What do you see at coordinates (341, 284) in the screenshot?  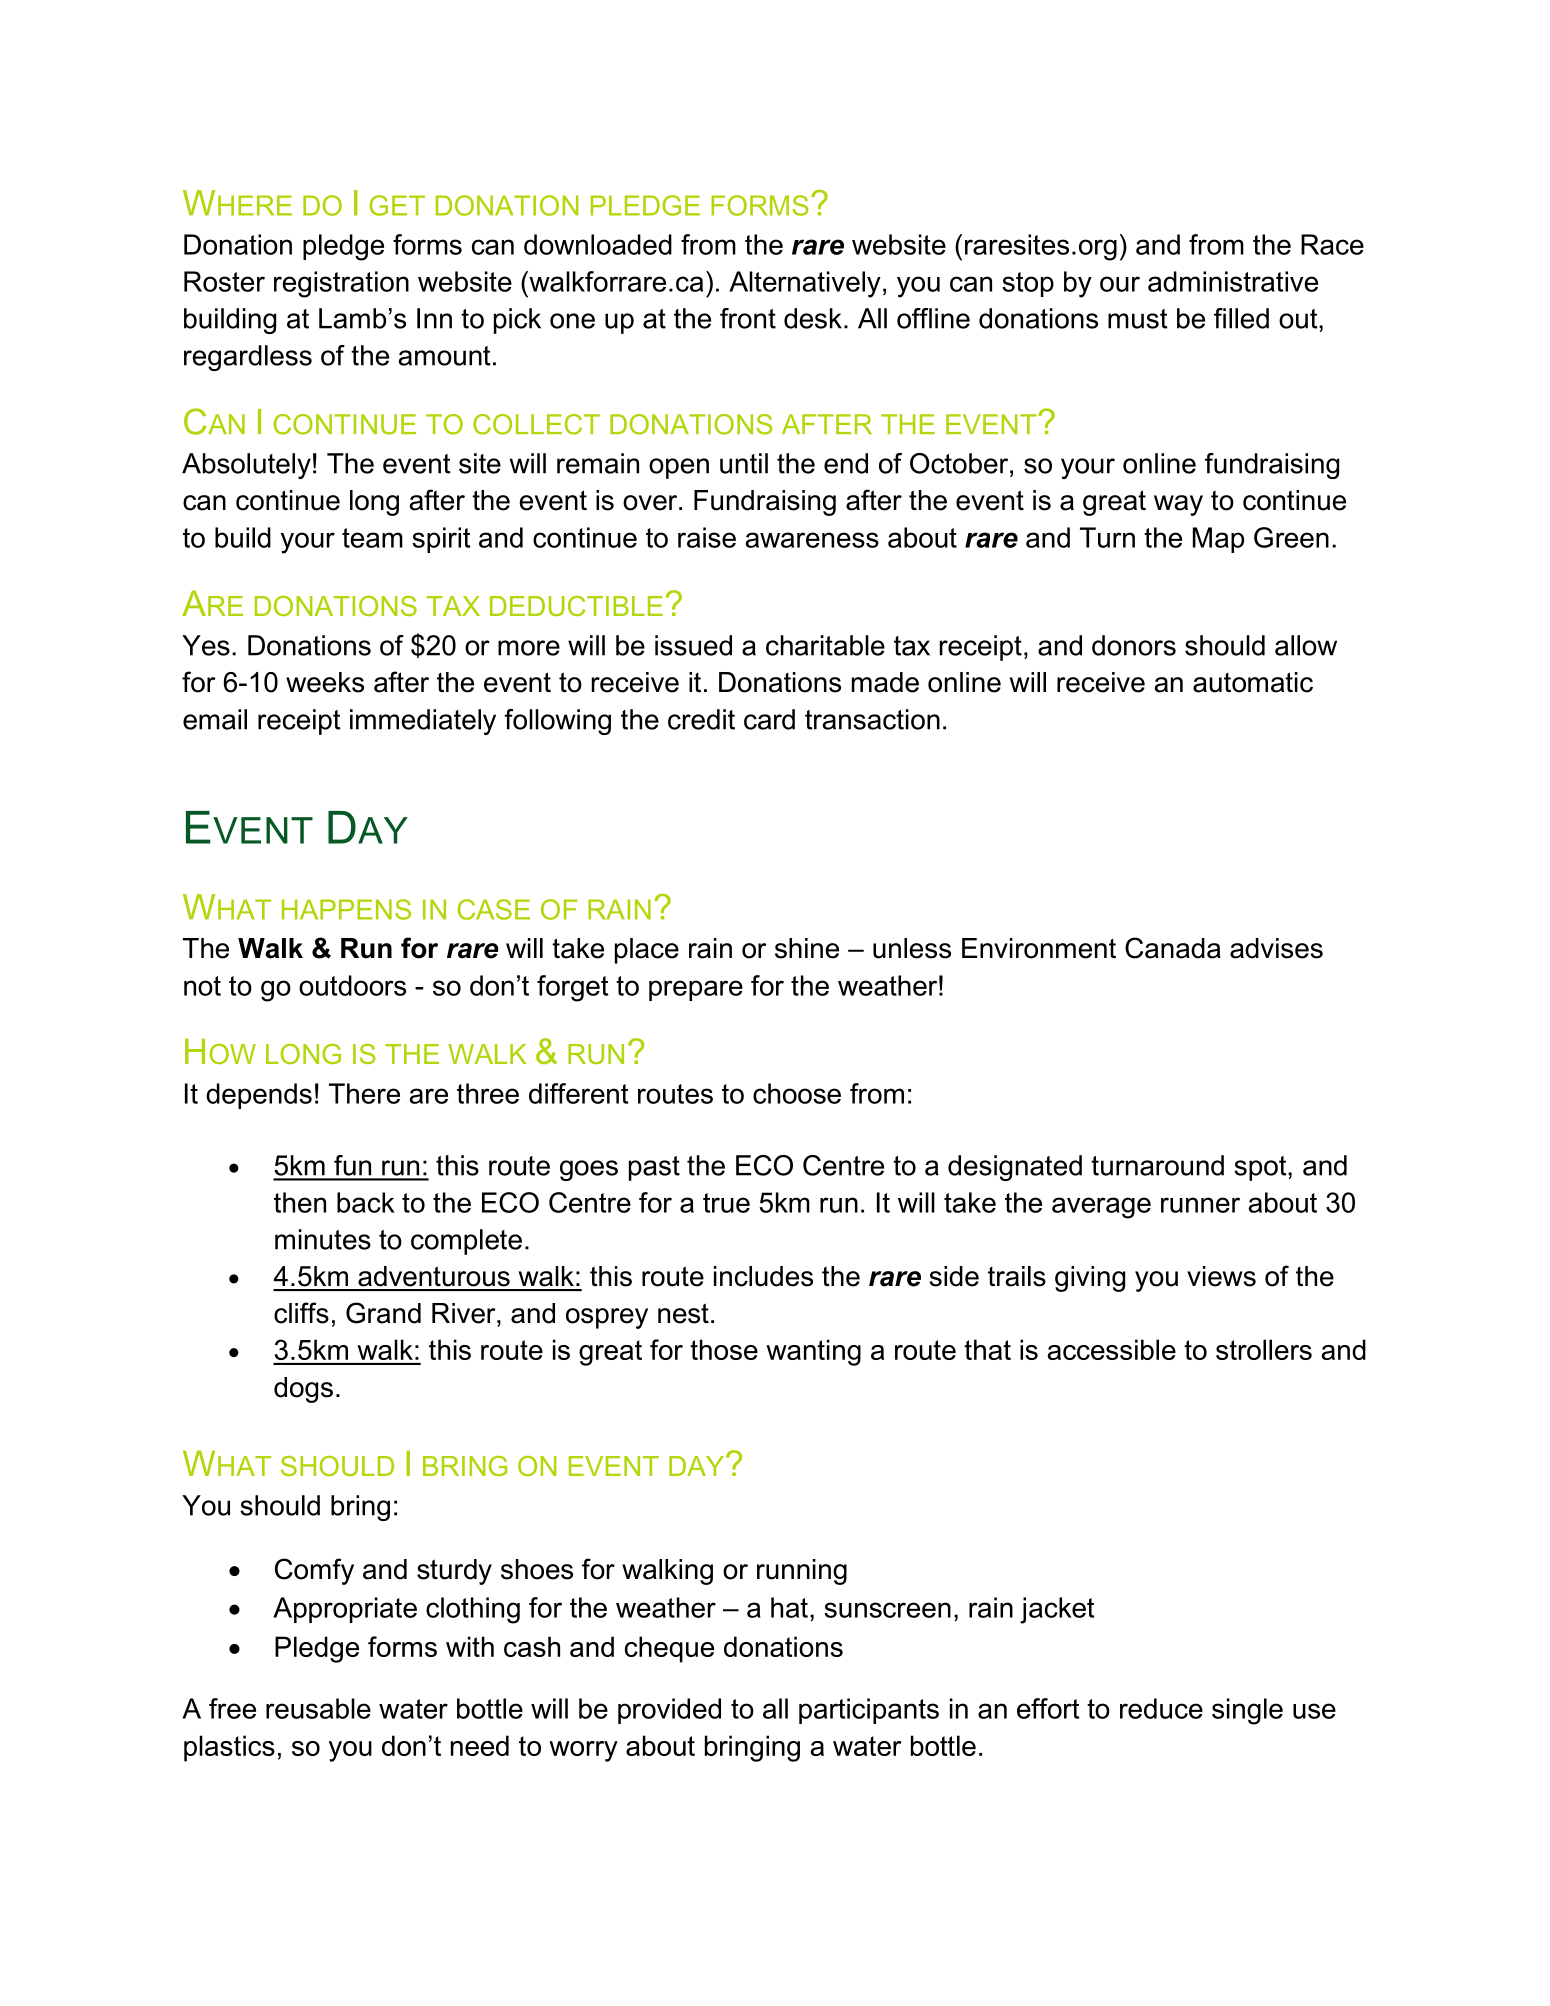 I see `registration` at bounding box center [341, 284].
